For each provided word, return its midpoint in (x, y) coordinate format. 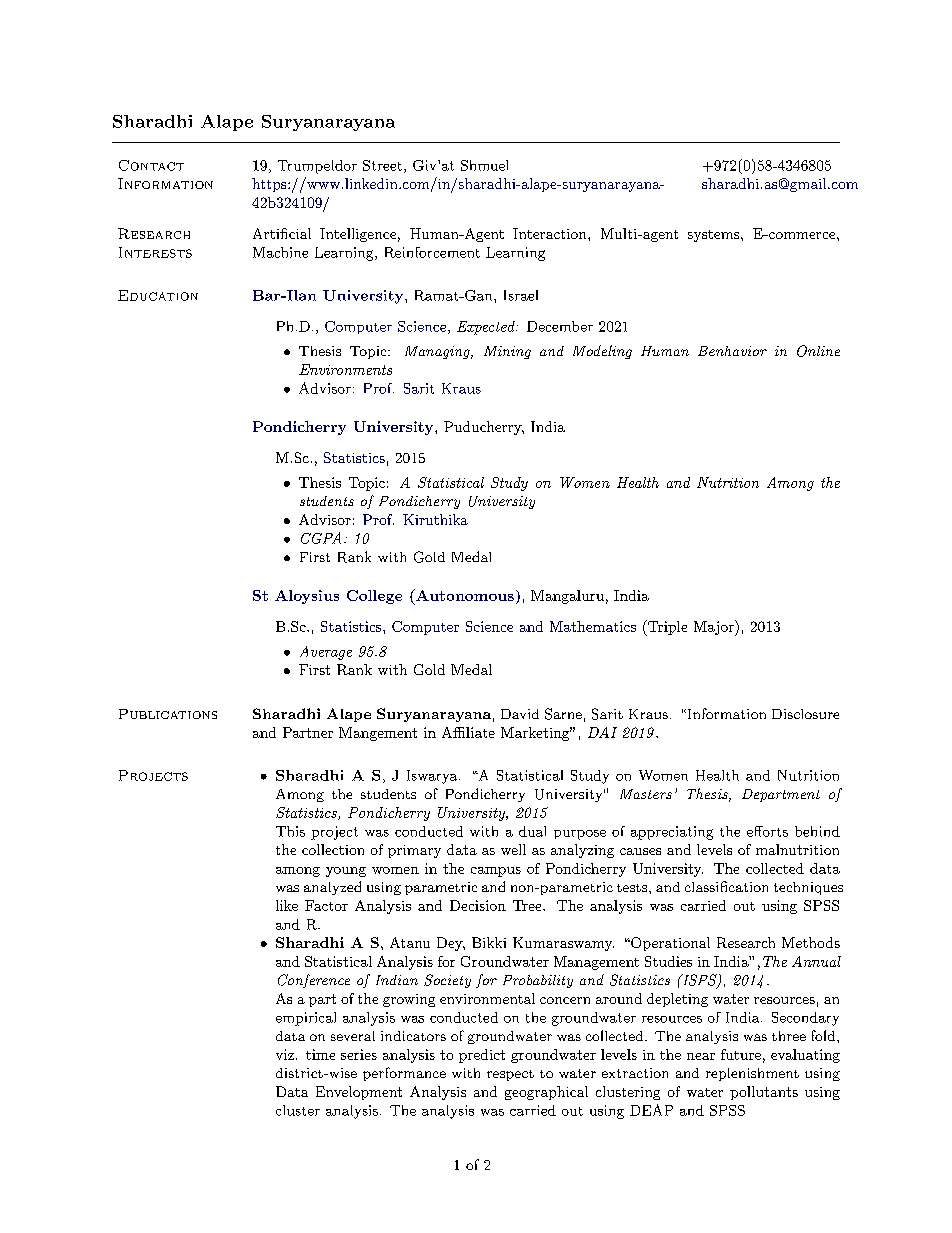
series (359, 1054)
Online (818, 351)
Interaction (551, 233)
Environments (345, 369)
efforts (767, 831)
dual (532, 831)
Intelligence (358, 235)
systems (713, 236)
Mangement (378, 734)
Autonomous (464, 595)
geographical (546, 1093)
